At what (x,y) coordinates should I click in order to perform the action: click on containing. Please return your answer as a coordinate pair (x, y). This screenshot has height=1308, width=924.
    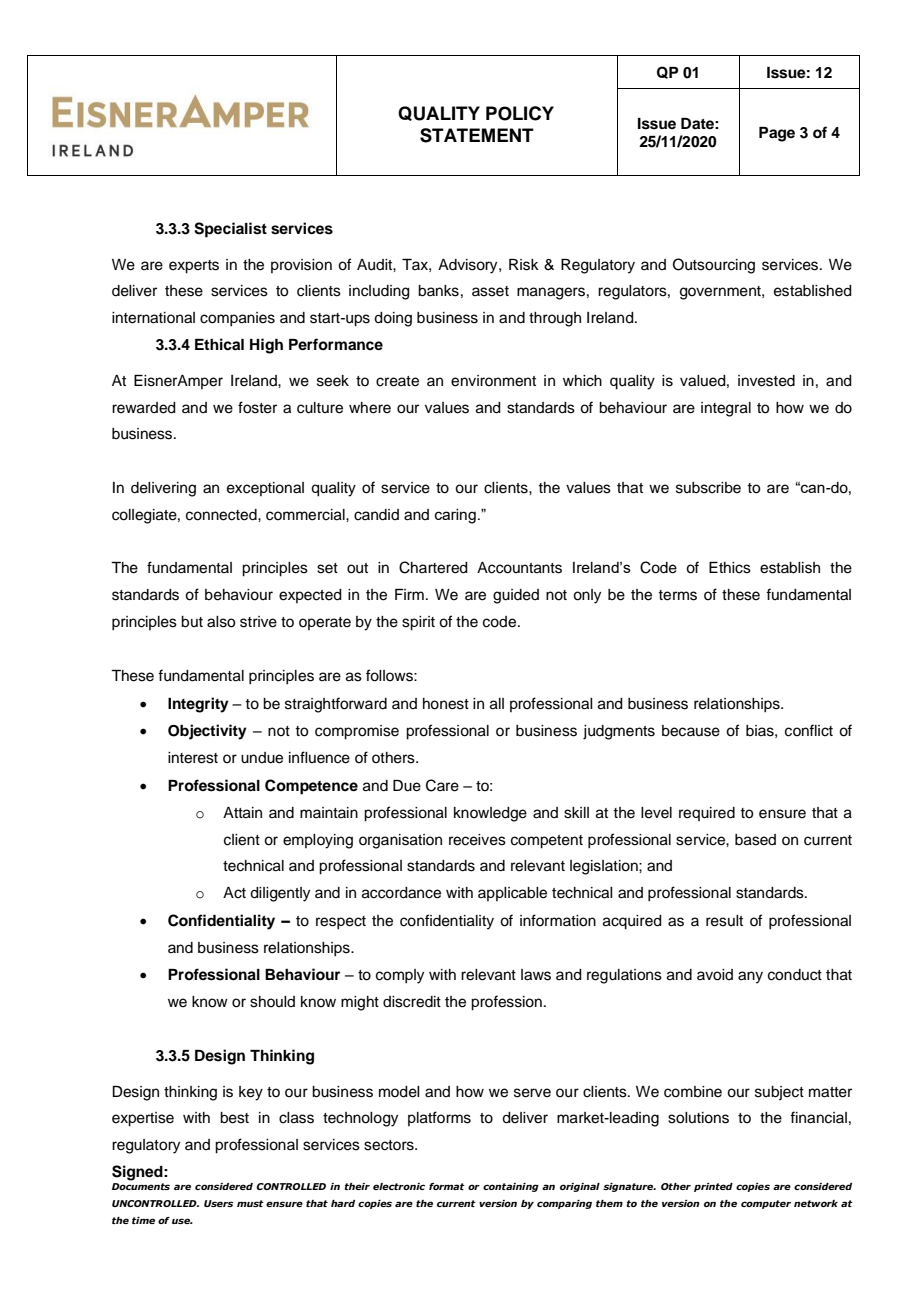
    Looking at the image, I should click on (511, 1187).
